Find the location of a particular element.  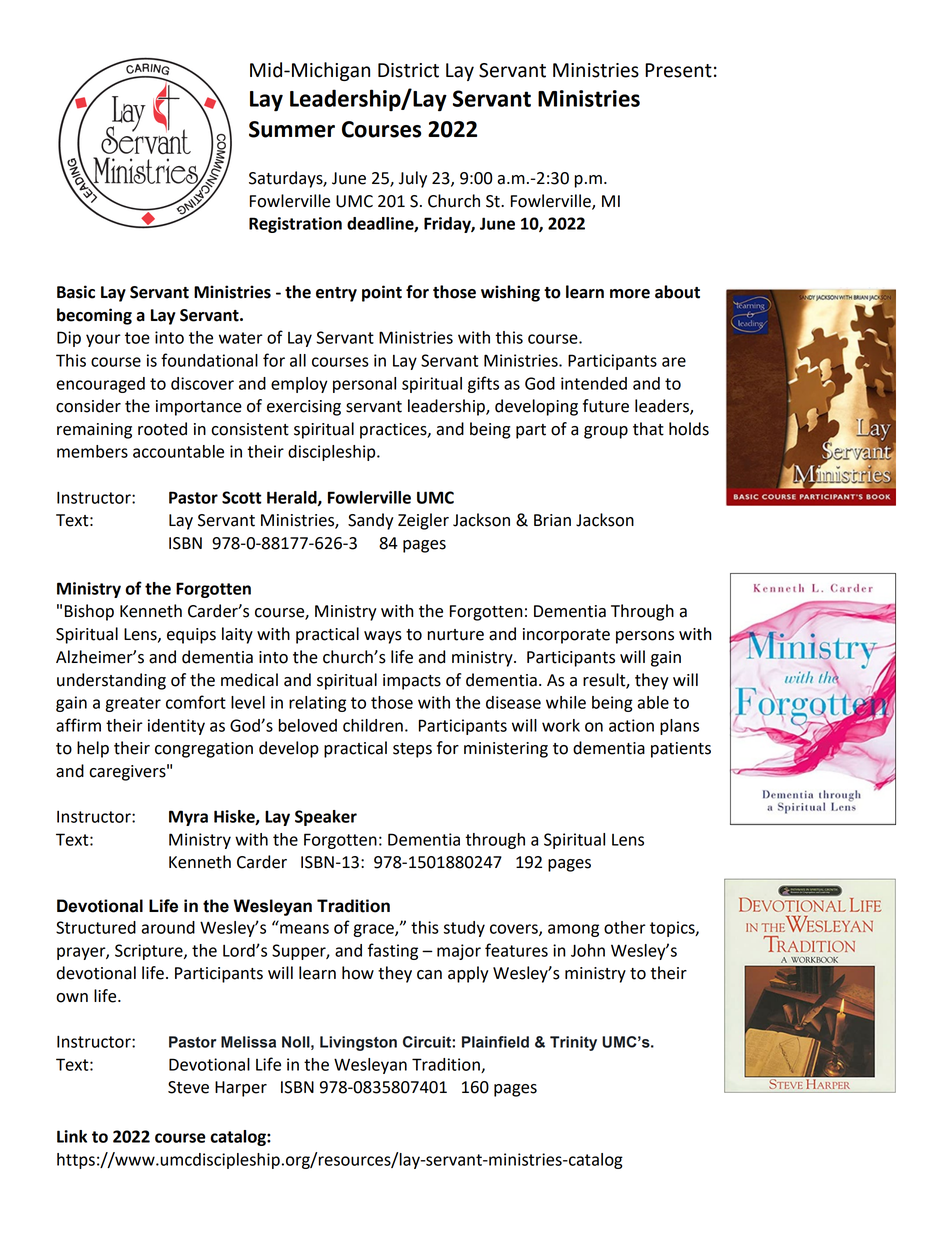

personal is located at coordinates (364, 385).
